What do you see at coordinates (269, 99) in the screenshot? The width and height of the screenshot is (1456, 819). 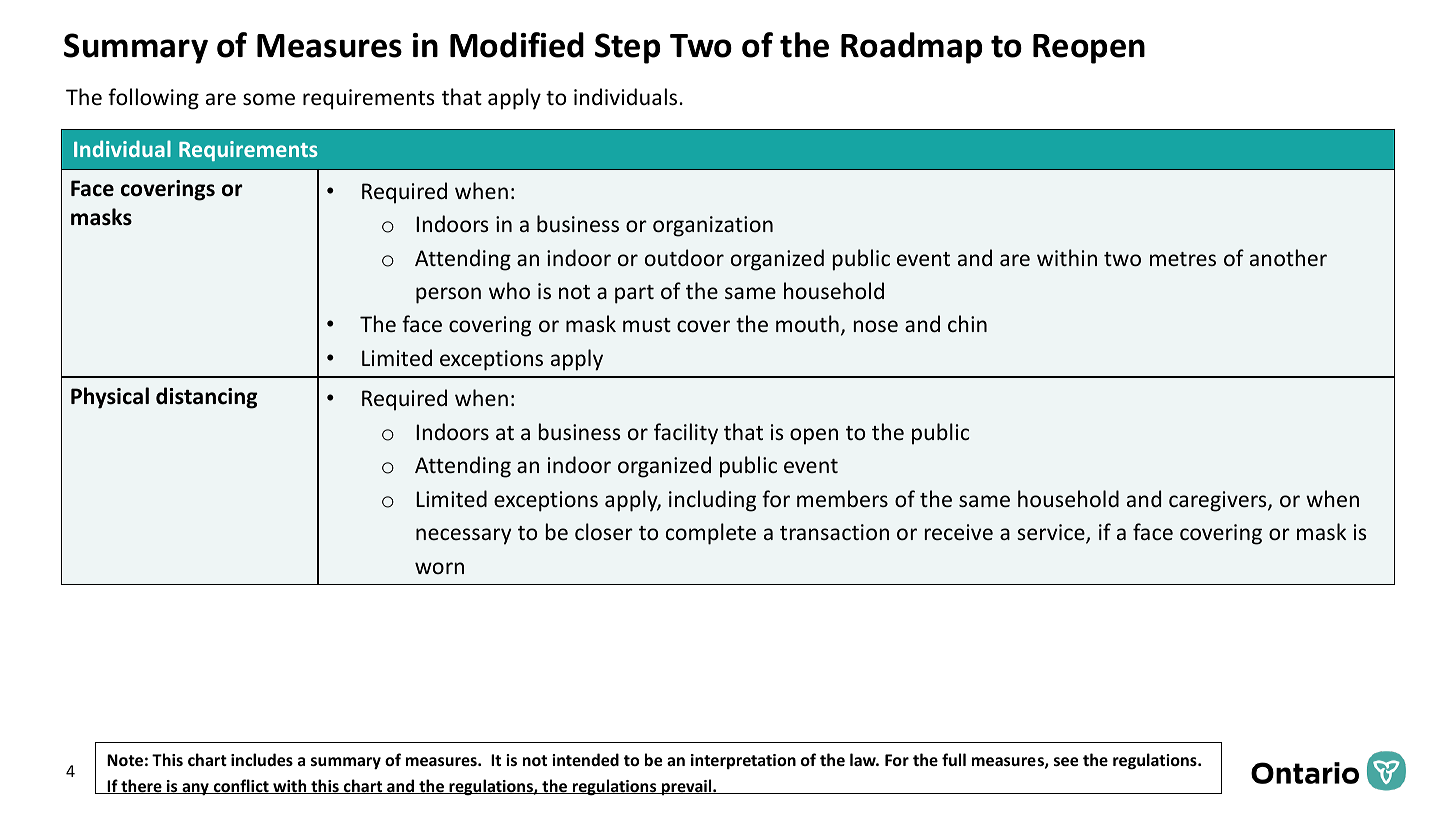 I see `some` at bounding box center [269, 99].
